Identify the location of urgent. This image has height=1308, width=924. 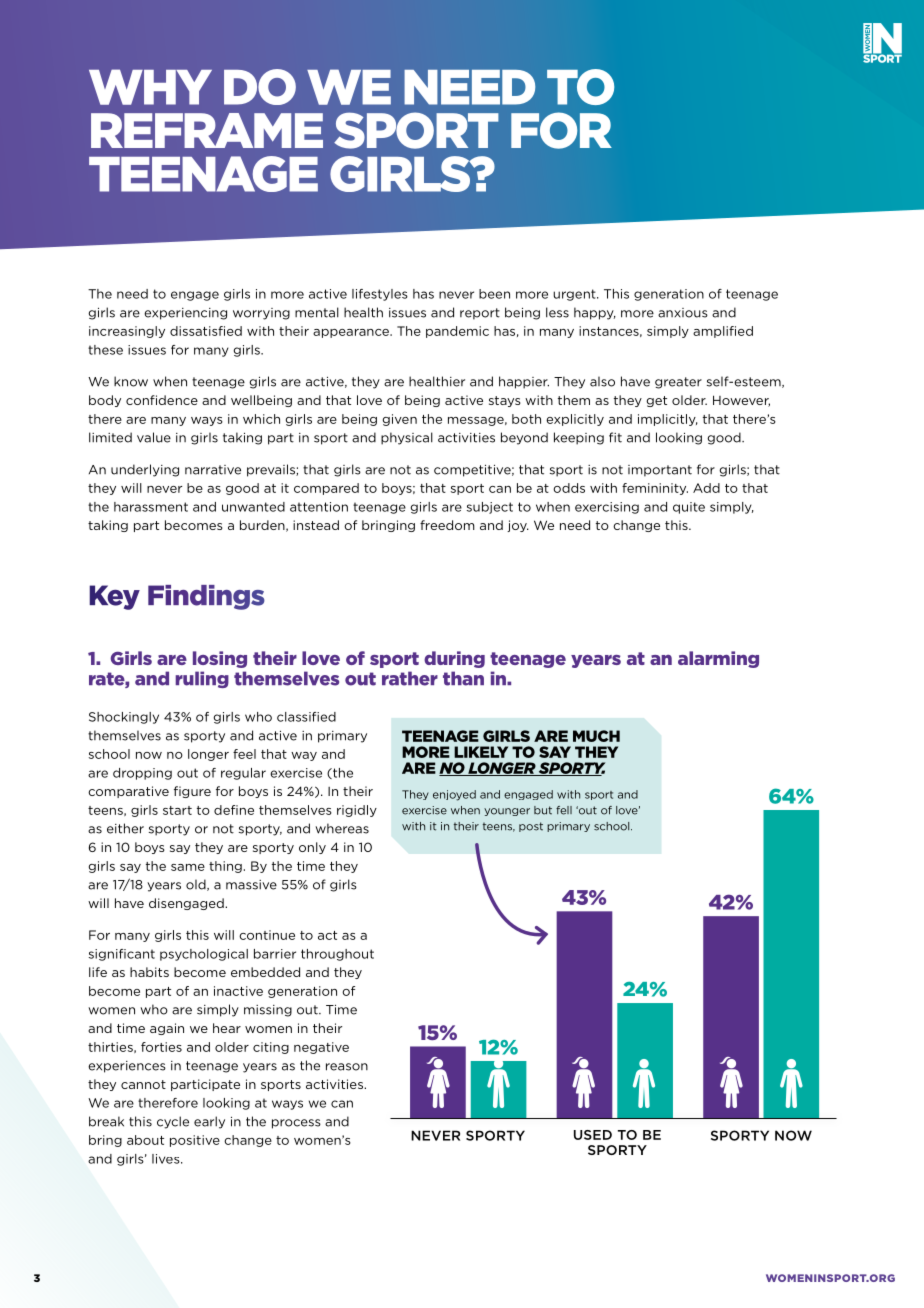
(575, 295).
